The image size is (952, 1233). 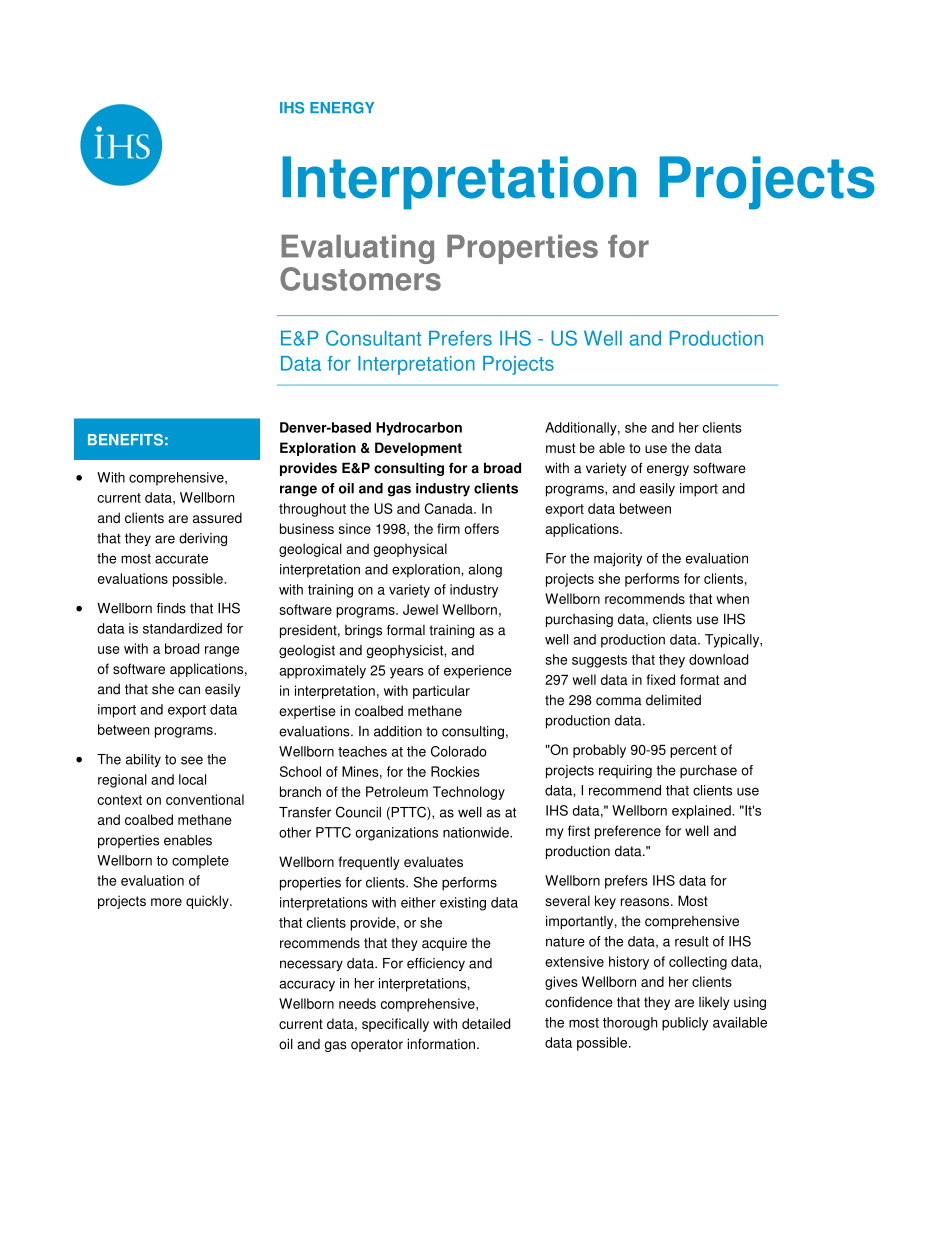 What do you see at coordinates (718, 659) in the screenshot?
I see `download` at bounding box center [718, 659].
